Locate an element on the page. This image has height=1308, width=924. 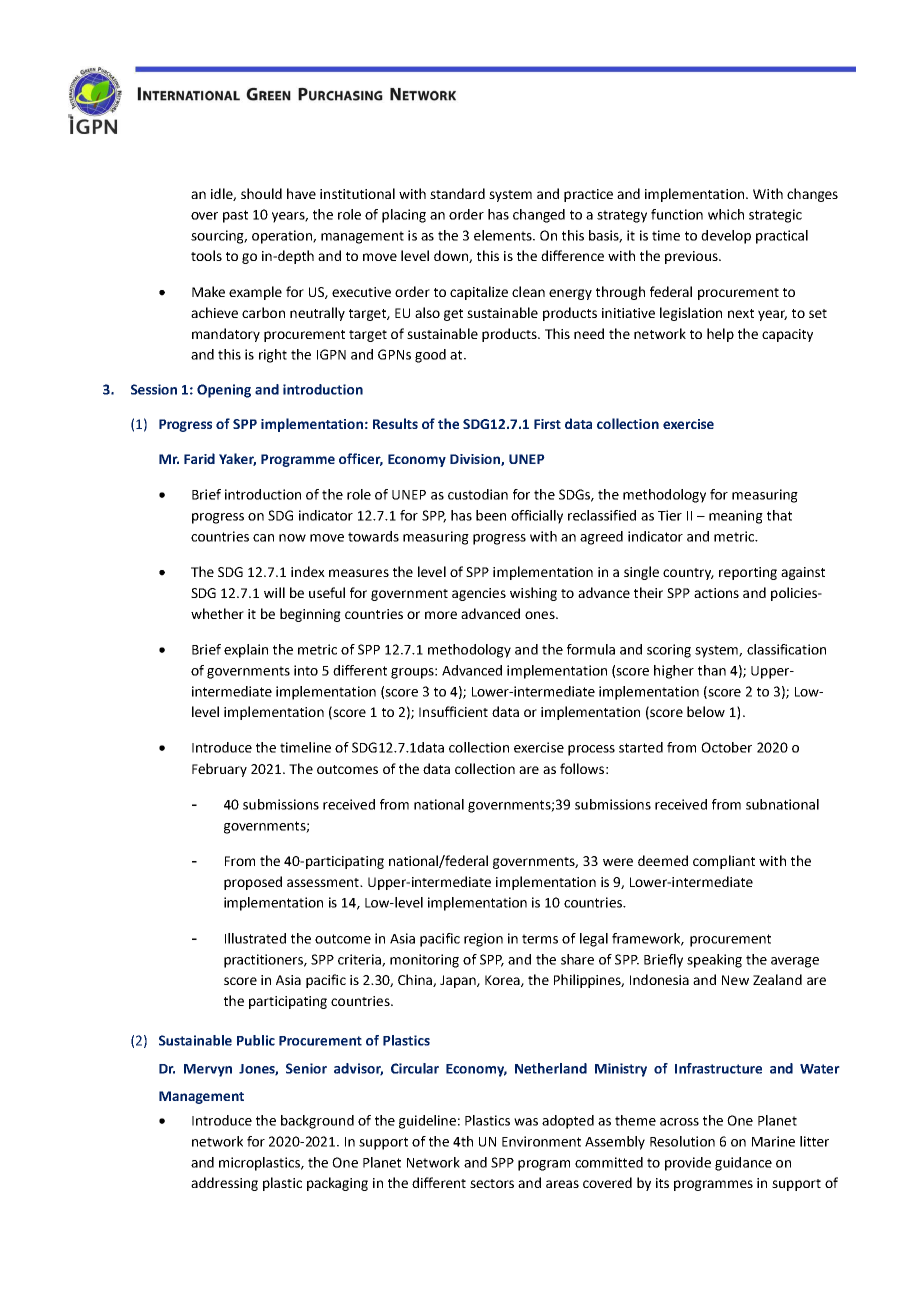
actions is located at coordinates (716, 593).
